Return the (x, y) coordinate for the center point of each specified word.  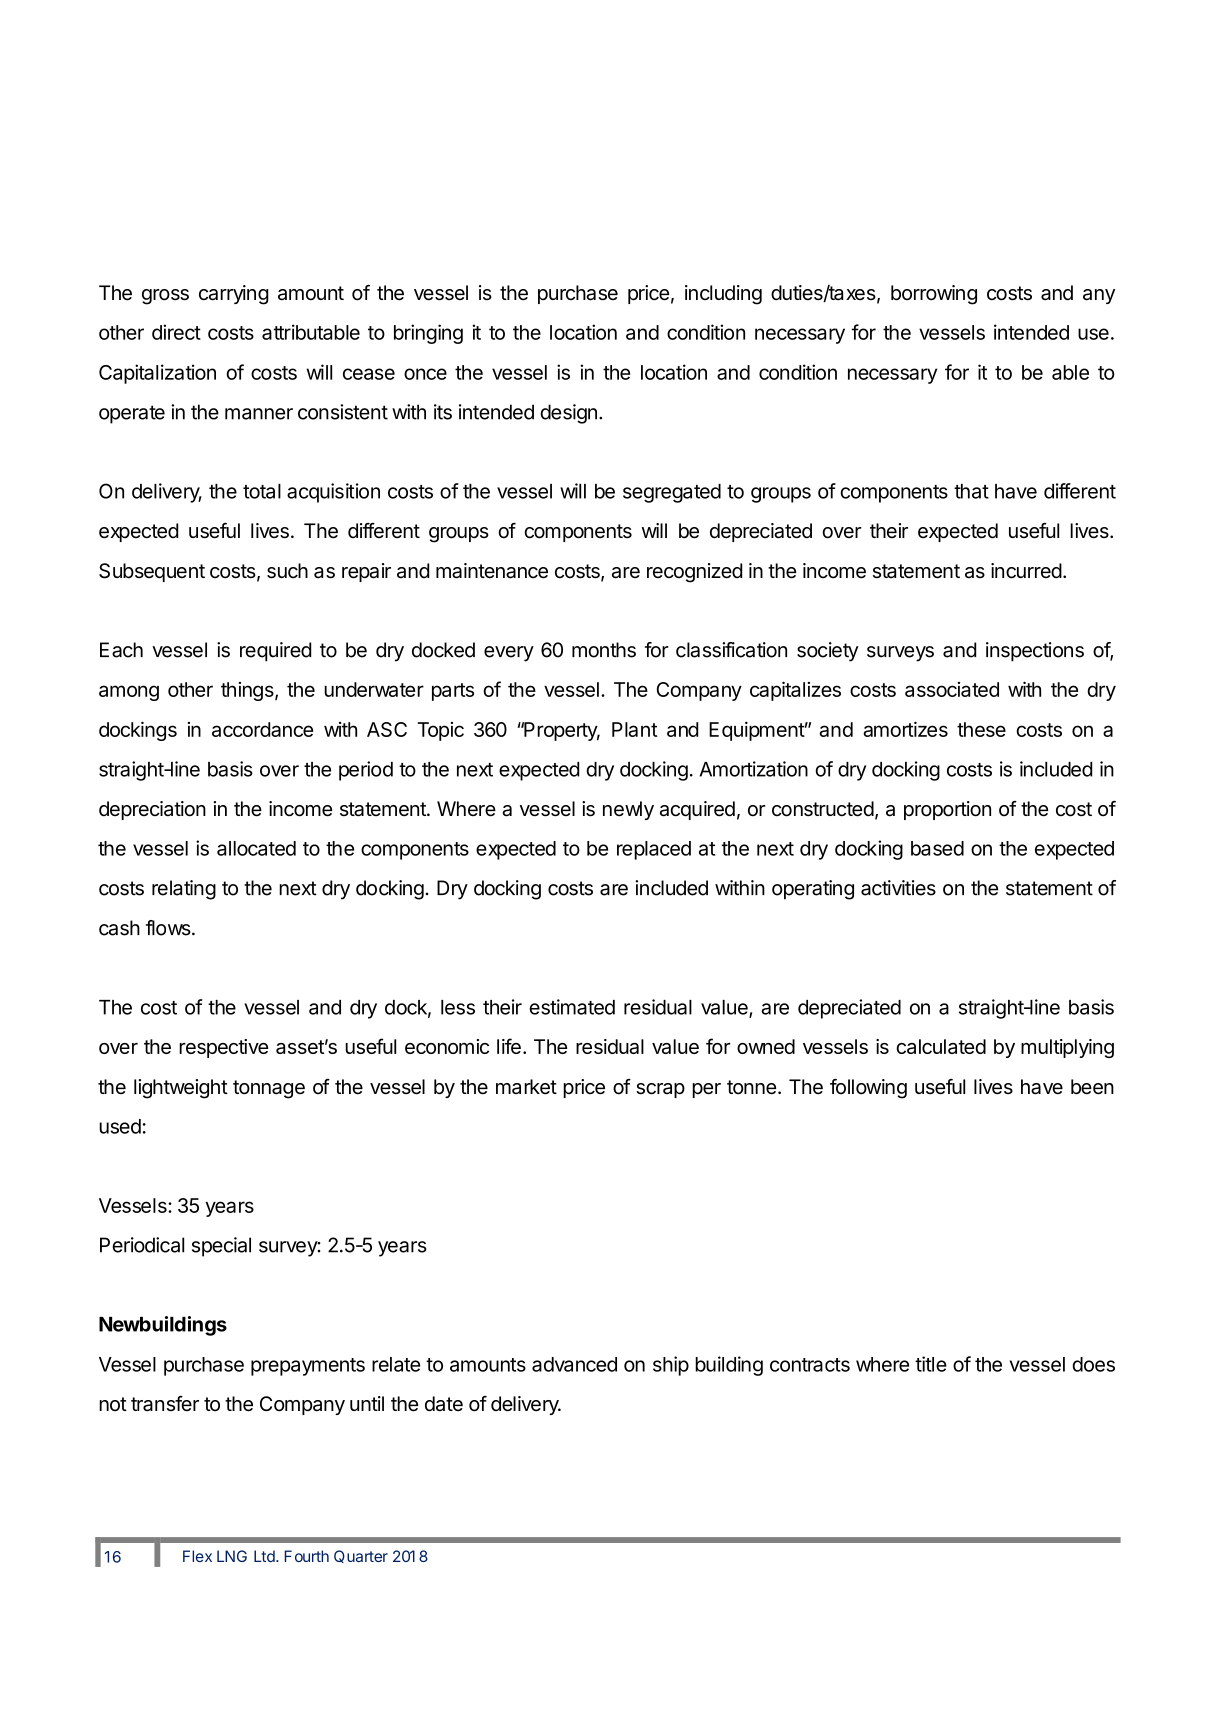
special (221, 1247)
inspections (1035, 652)
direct (176, 332)
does (1093, 1364)
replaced (654, 850)
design (568, 414)
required (275, 652)
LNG (232, 1556)
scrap (660, 1090)
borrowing (934, 295)
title (931, 1364)
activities (898, 888)
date (444, 1404)
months (604, 650)
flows (169, 928)
